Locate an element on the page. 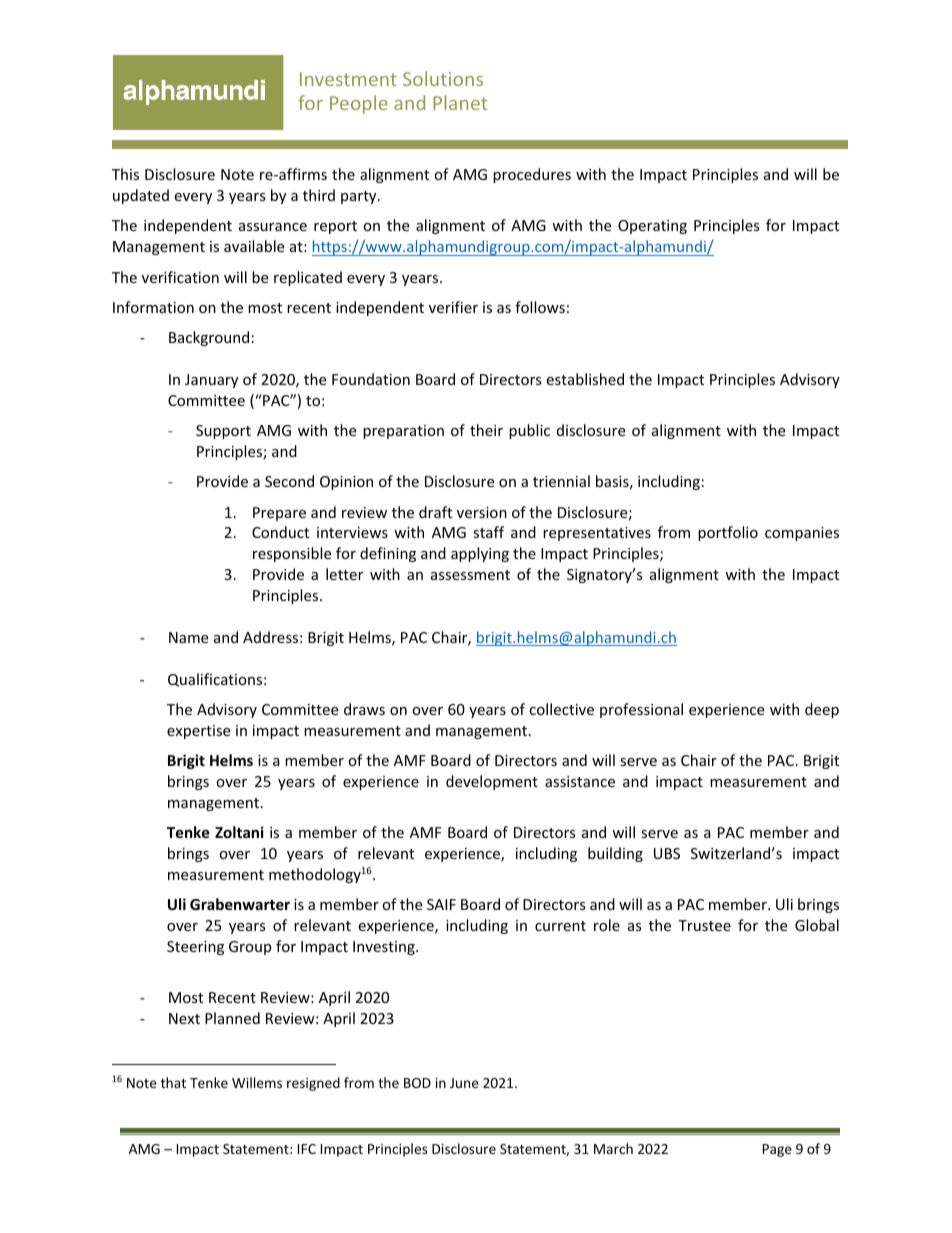  This is located at coordinates (125, 174).
